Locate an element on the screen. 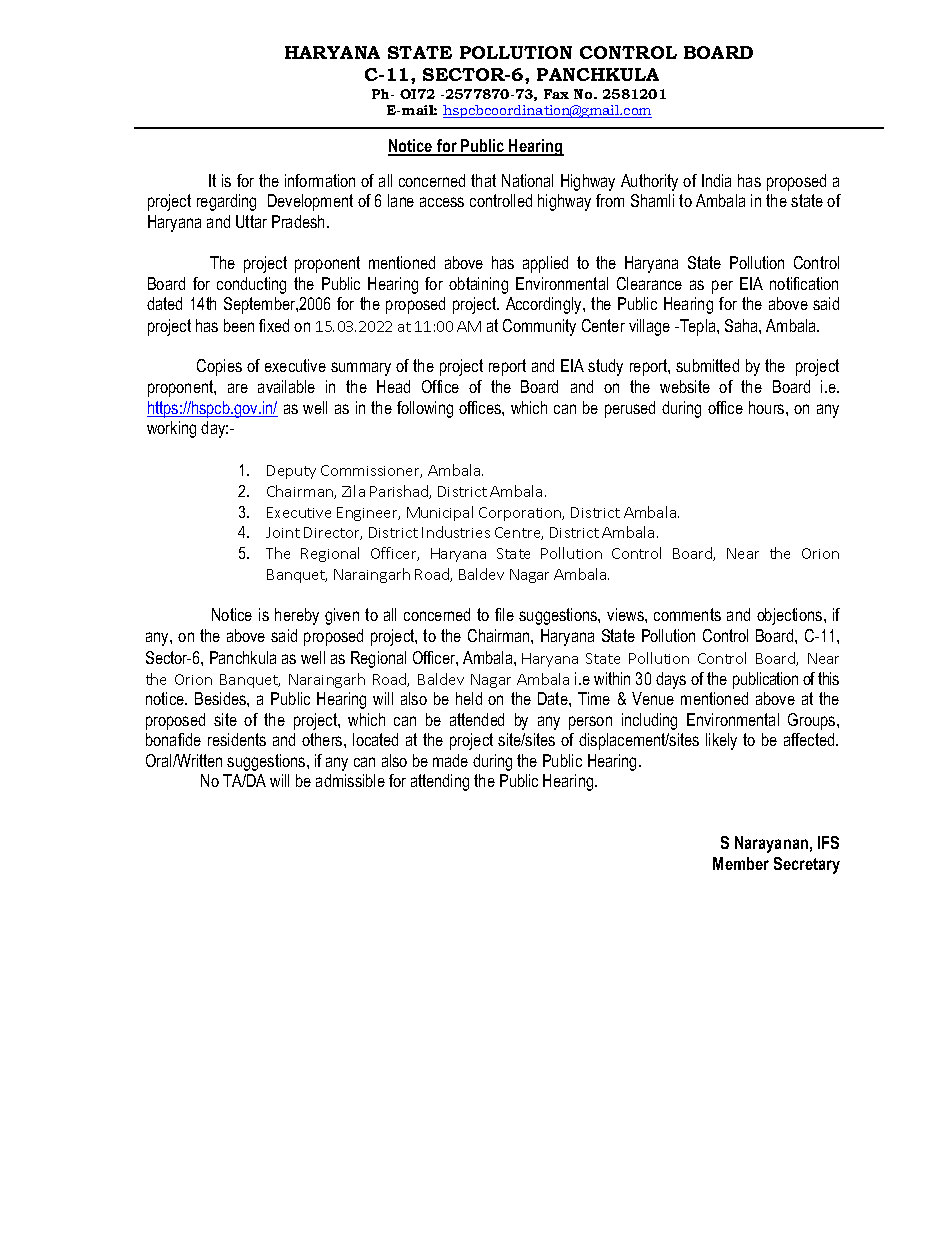 The image size is (952, 1233). obtaining is located at coordinates (478, 285).
